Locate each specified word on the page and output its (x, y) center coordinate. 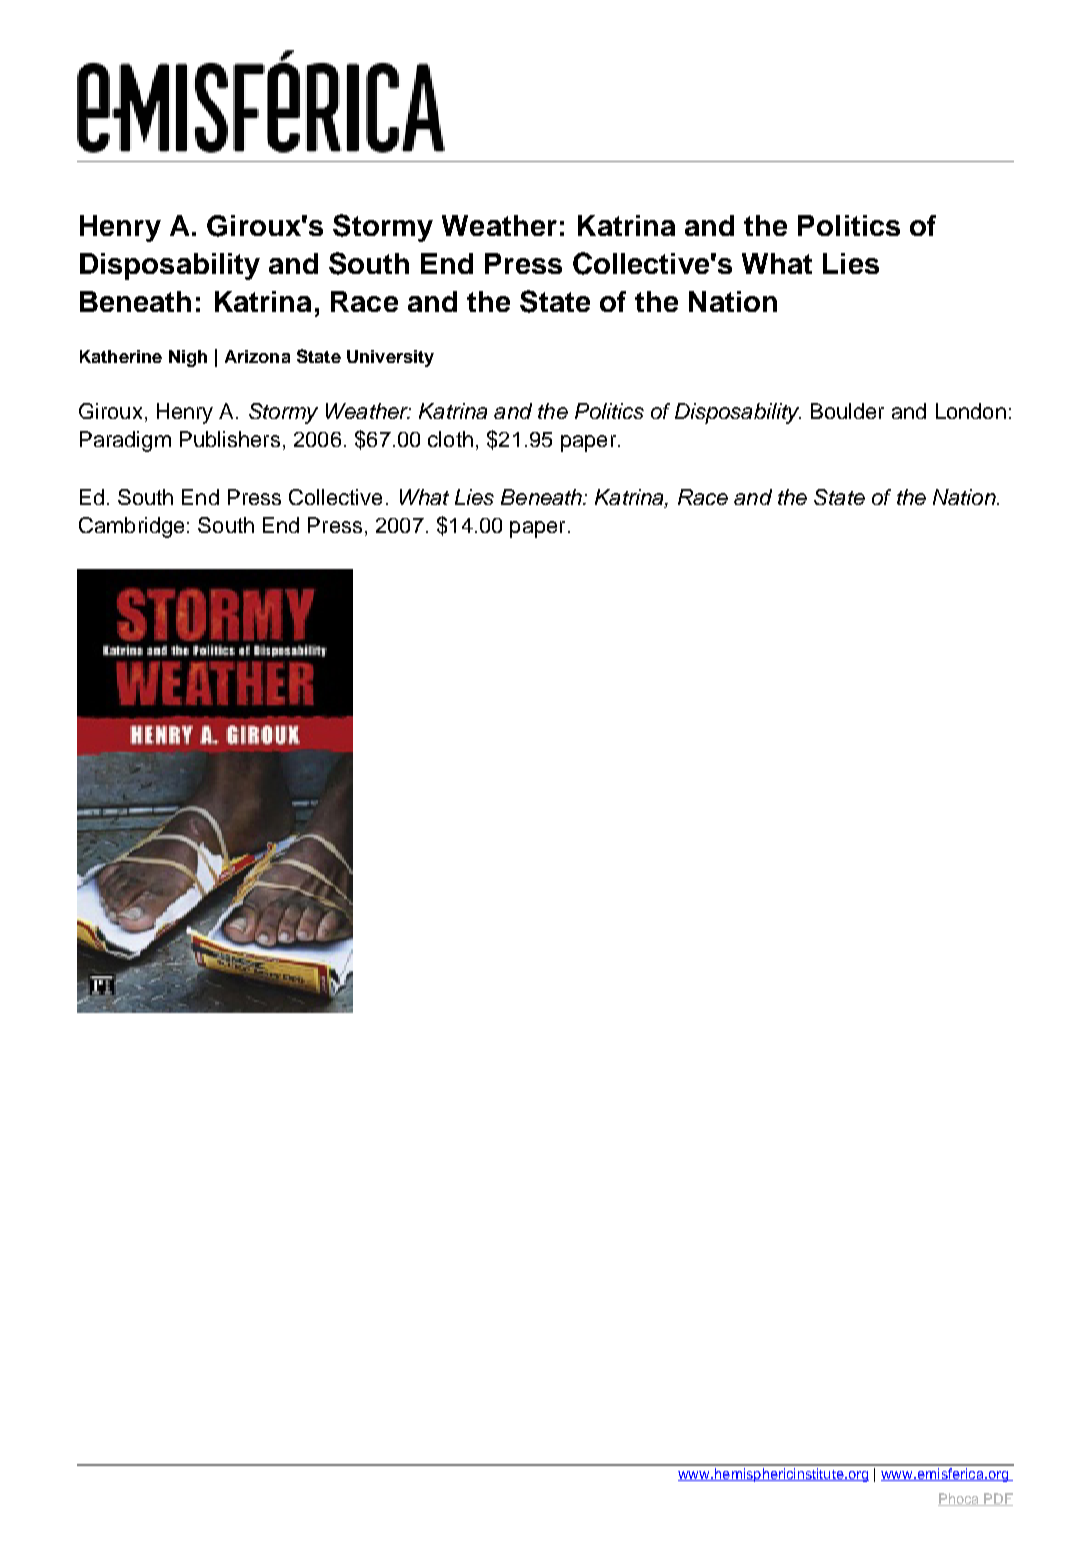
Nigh (188, 358)
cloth (450, 439)
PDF (998, 1499)
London (971, 411)
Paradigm (125, 441)
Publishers (230, 439)
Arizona (257, 356)
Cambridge (131, 527)
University (390, 358)
